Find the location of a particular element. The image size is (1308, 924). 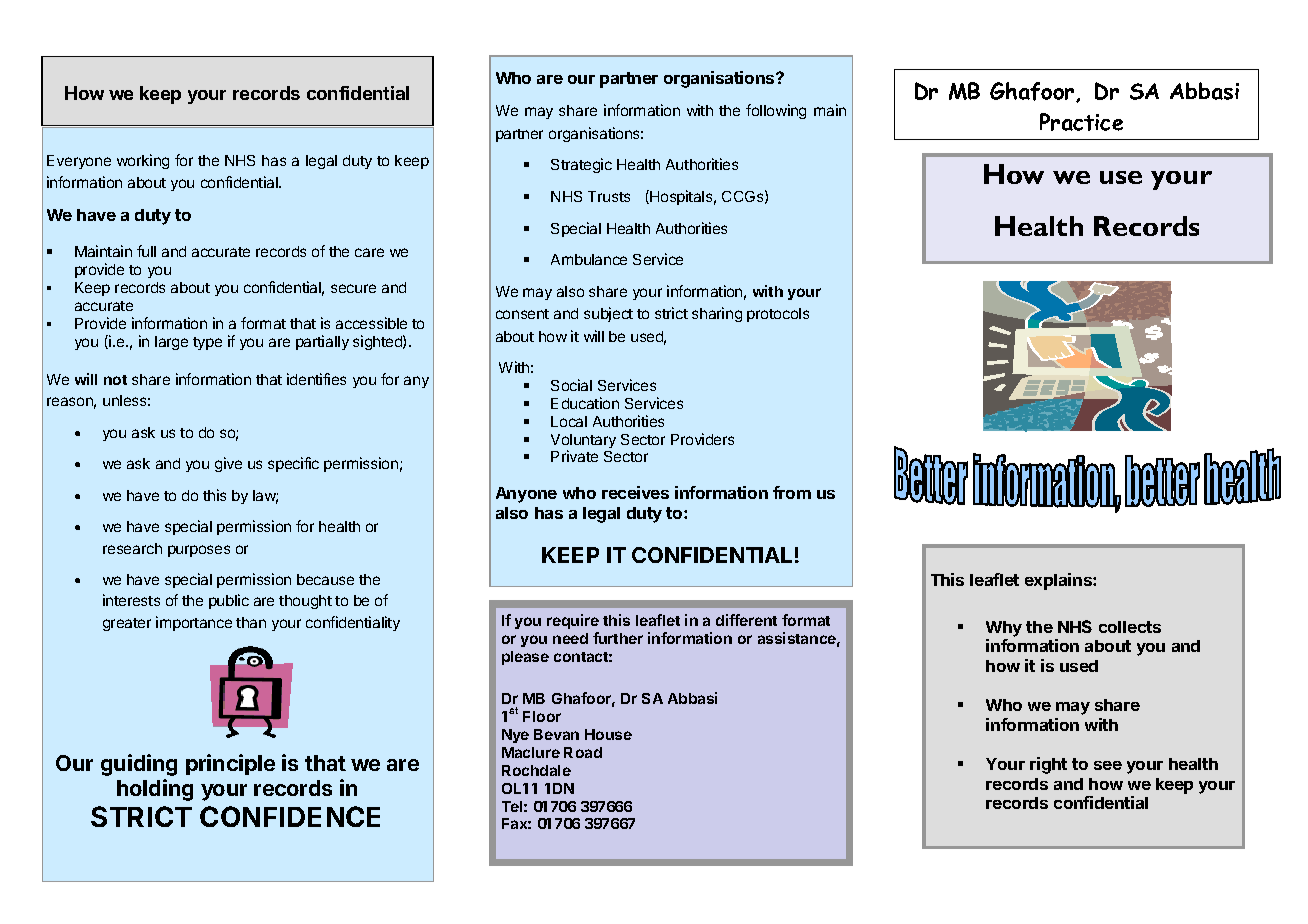

working is located at coordinates (143, 161).
